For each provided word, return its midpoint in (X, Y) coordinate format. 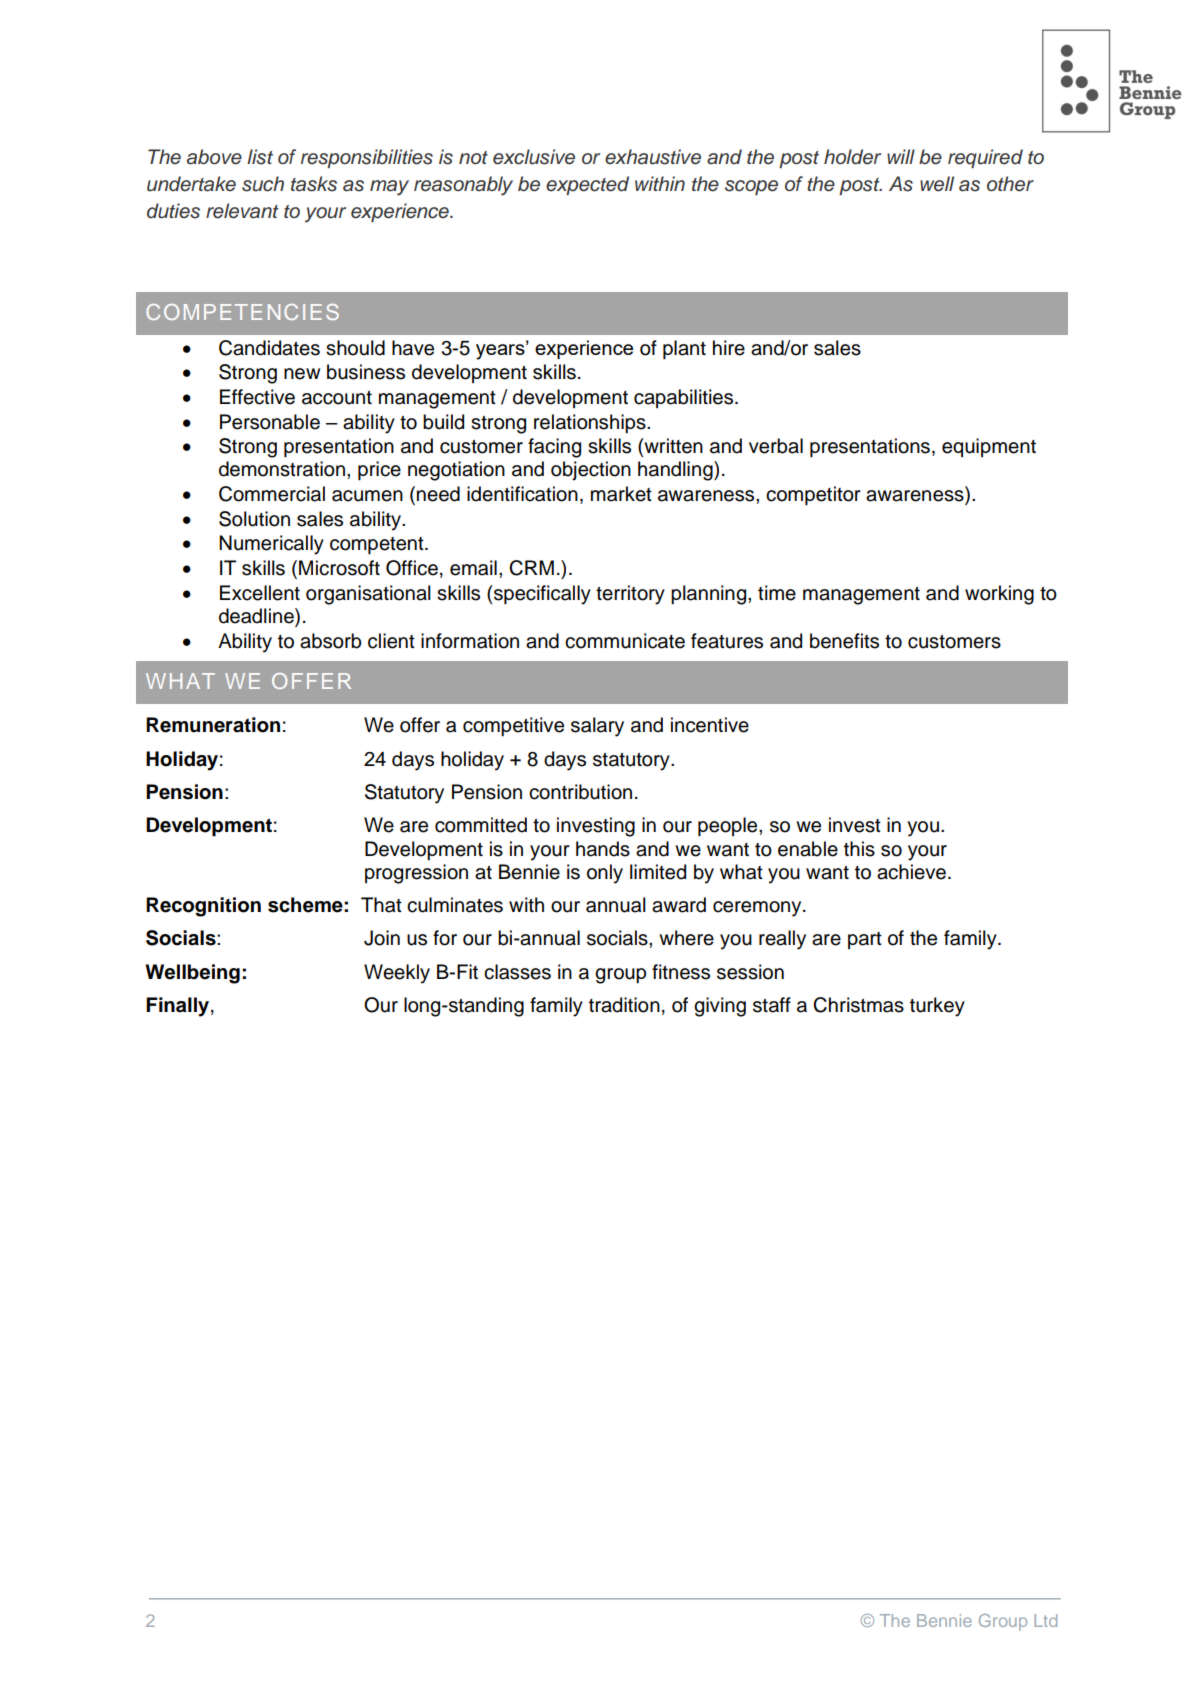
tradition (624, 1005)
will (901, 156)
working (999, 595)
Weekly (397, 974)
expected (587, 185)
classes (517, 972)
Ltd (1045, 1620)
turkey (937, 1007)
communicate (625, 641)
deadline (257, 617)
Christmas (858, 1005)
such (263, 184)
